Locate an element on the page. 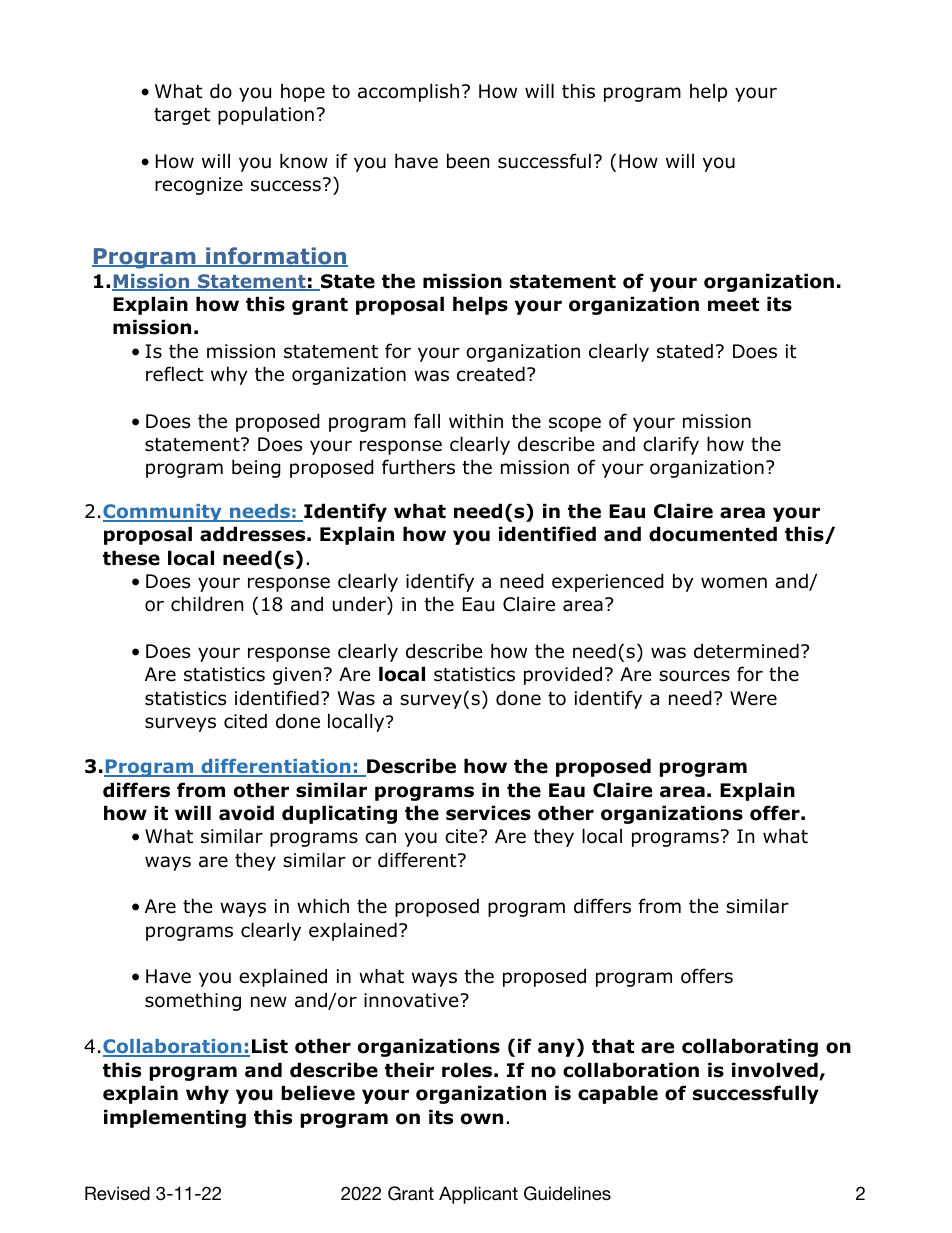 The height and width of the image is (1233, 952). meet is located at coordinates (733, 305).
